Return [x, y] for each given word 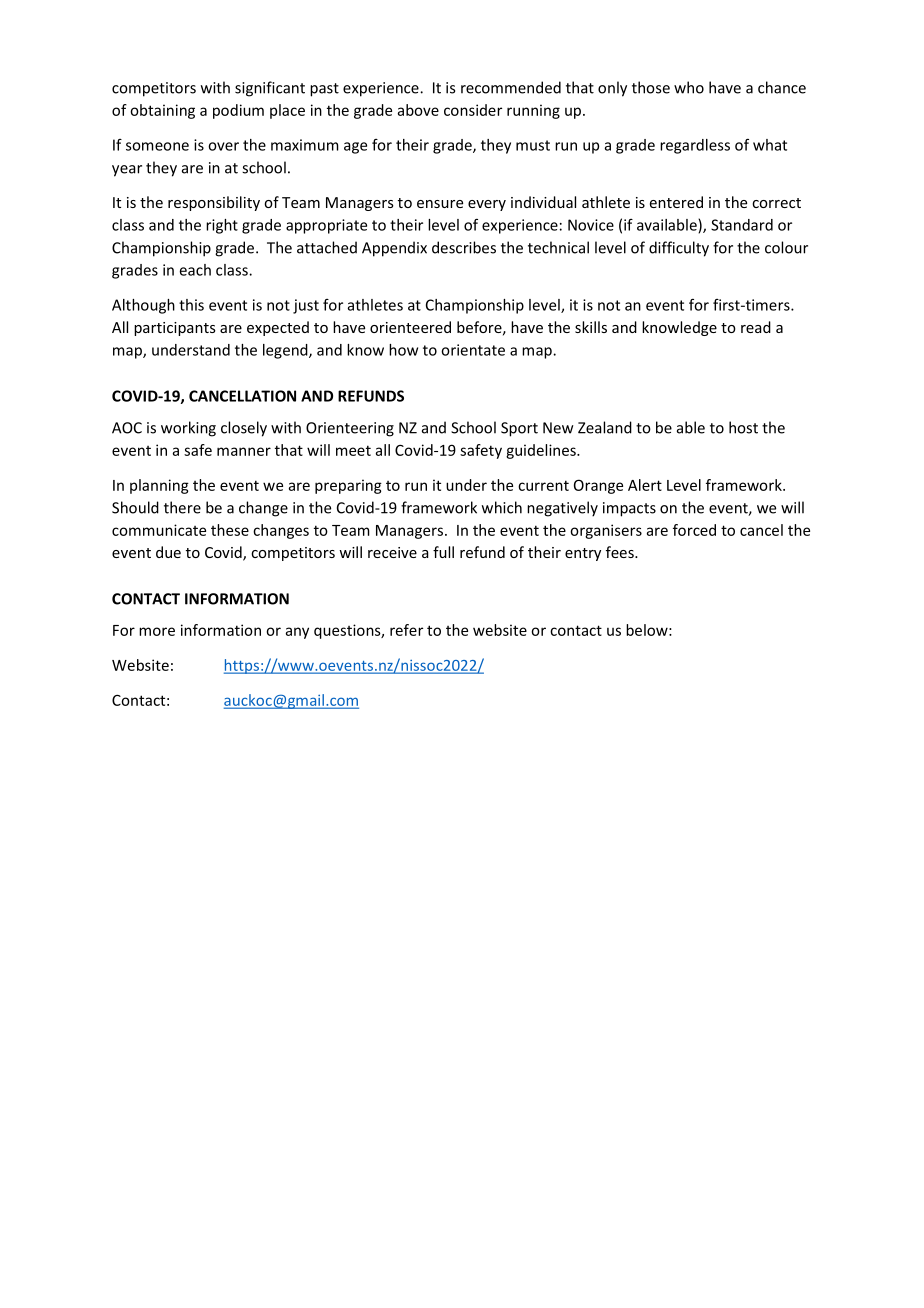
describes [464, 247]
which [502, 507]
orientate [473, 350]
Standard [742, 225]
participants [175, 329]
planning [159, 486]
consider [473, 110]
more [157, 631]
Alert [645, 485]
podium [238, 111]
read [756, 327]
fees [621, 552]
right [222, 226]
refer [406, 630]
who [689, 87]
